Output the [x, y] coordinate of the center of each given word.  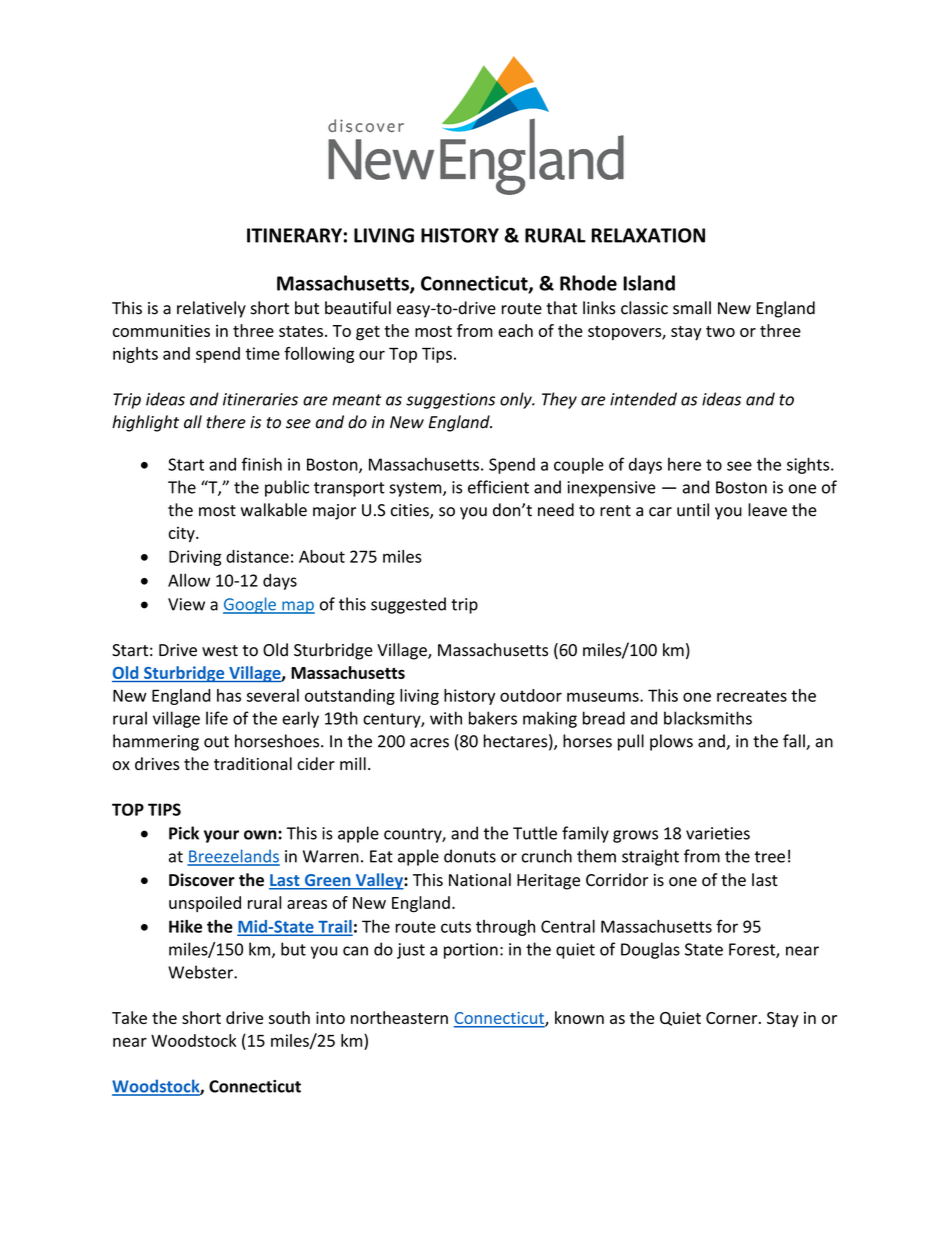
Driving [195, 558]
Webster [201, 972]
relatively [211, 309]
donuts [470, 856]
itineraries [260, 399]
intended [643, 399]
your [221, 836]
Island [649, 283]
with [446, 718]
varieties [718, 833]
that [561, 308]
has [229, 695]
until [693, 510]
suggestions [450, 401]
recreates [752, 696]
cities [411, 511]
